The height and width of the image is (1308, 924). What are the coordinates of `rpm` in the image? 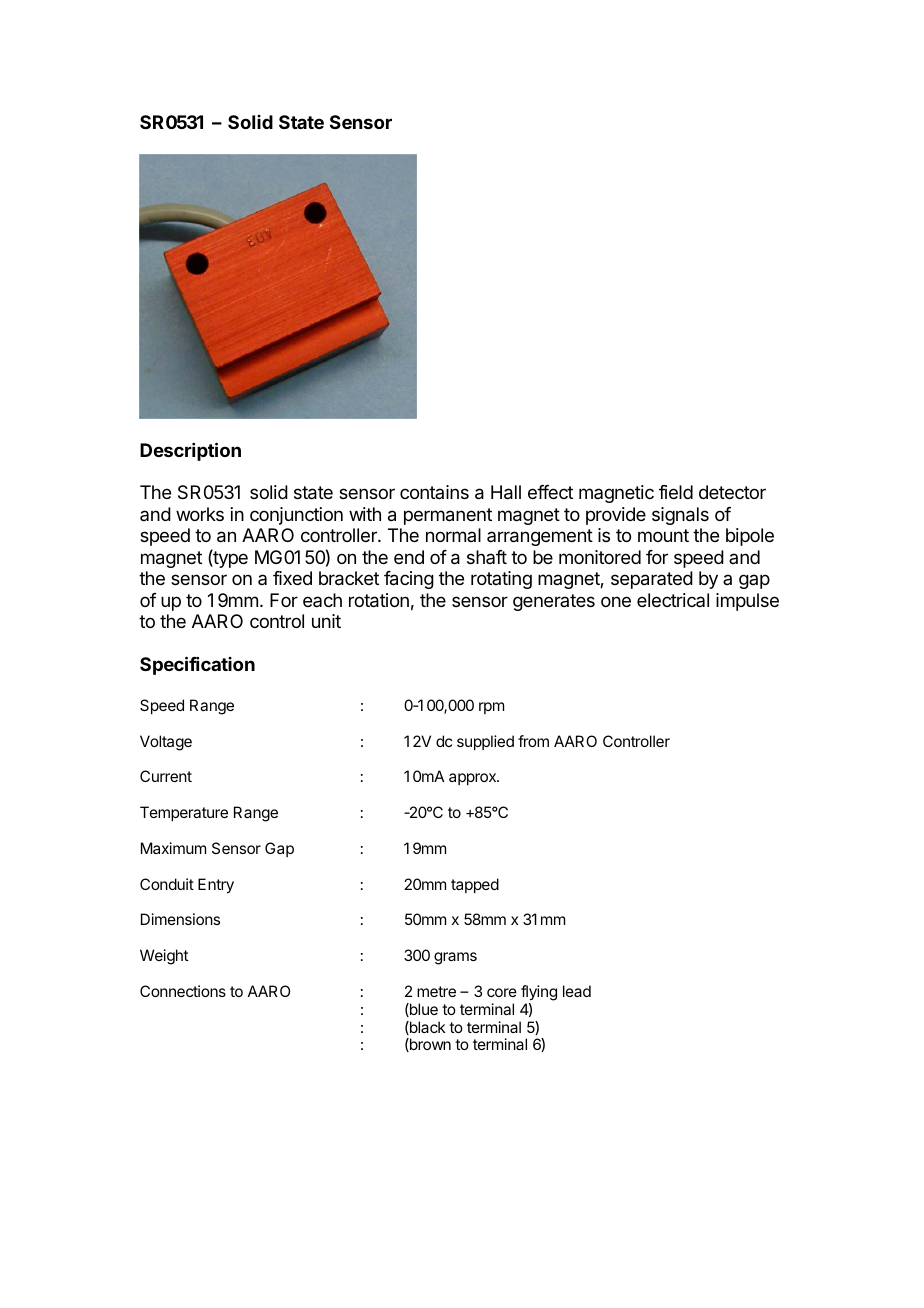 It's located at (491, 708).
